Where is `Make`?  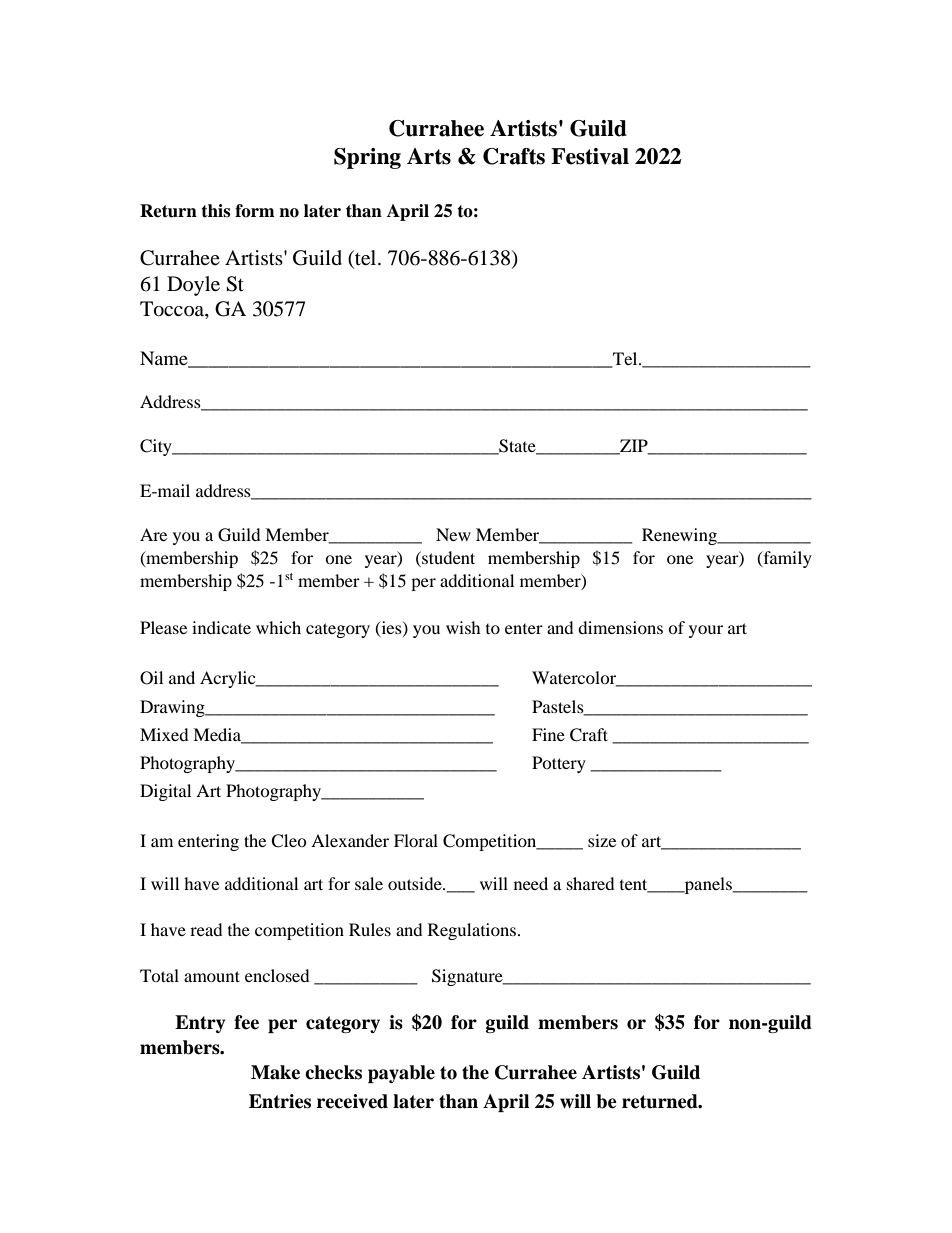 Make is located at coordinates (275, 1072).
